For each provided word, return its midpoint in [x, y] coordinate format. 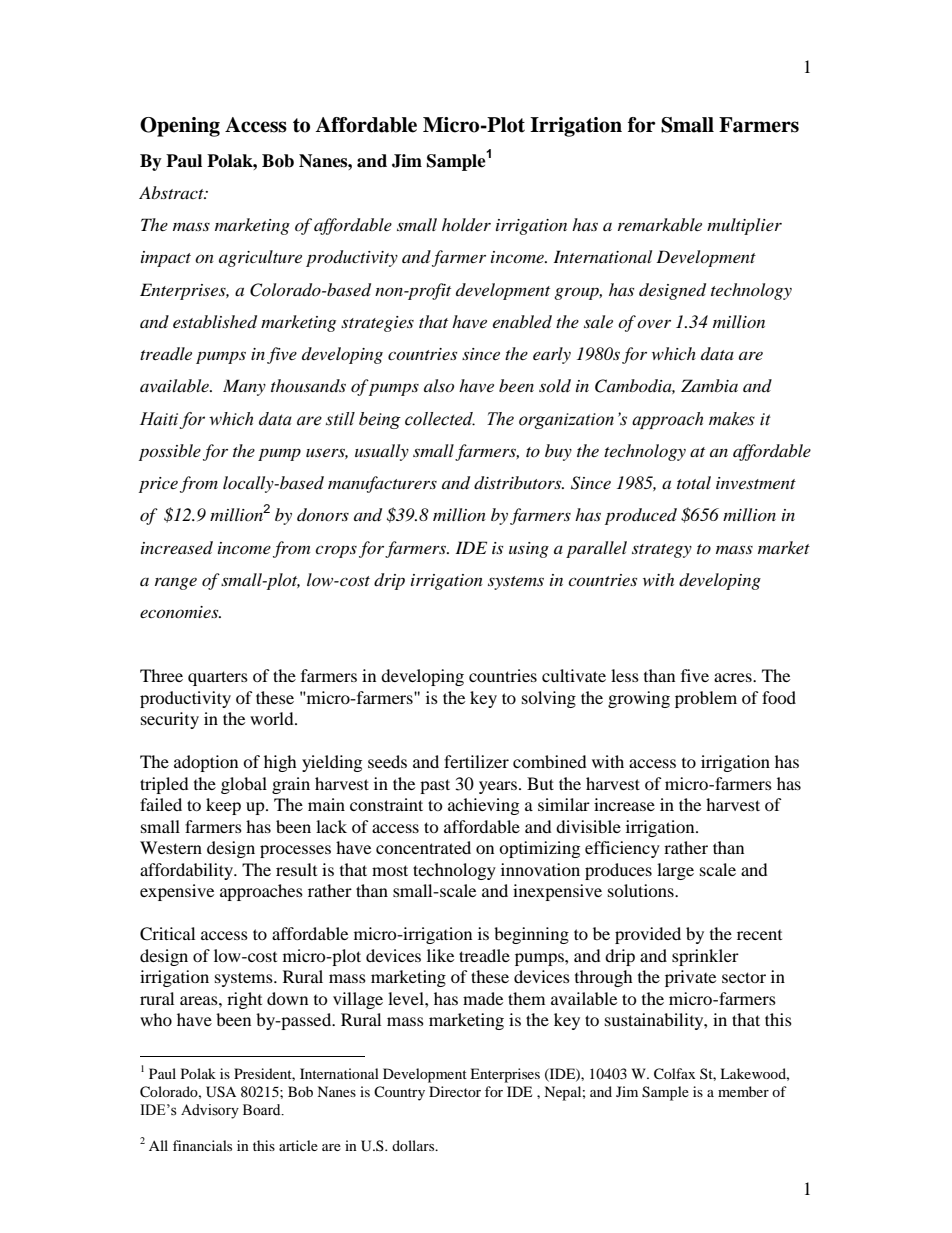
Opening [180, 127]
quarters [218, 678]
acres [734, 677]
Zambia [709, 385]
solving [549, 699]
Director [455, 1091]
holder [466, 225]
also [439, 385]
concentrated [423, 847]
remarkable [660, 224]
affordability [188, 871]
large [675, 871]
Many [244, 387]
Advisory [210, 1111]
